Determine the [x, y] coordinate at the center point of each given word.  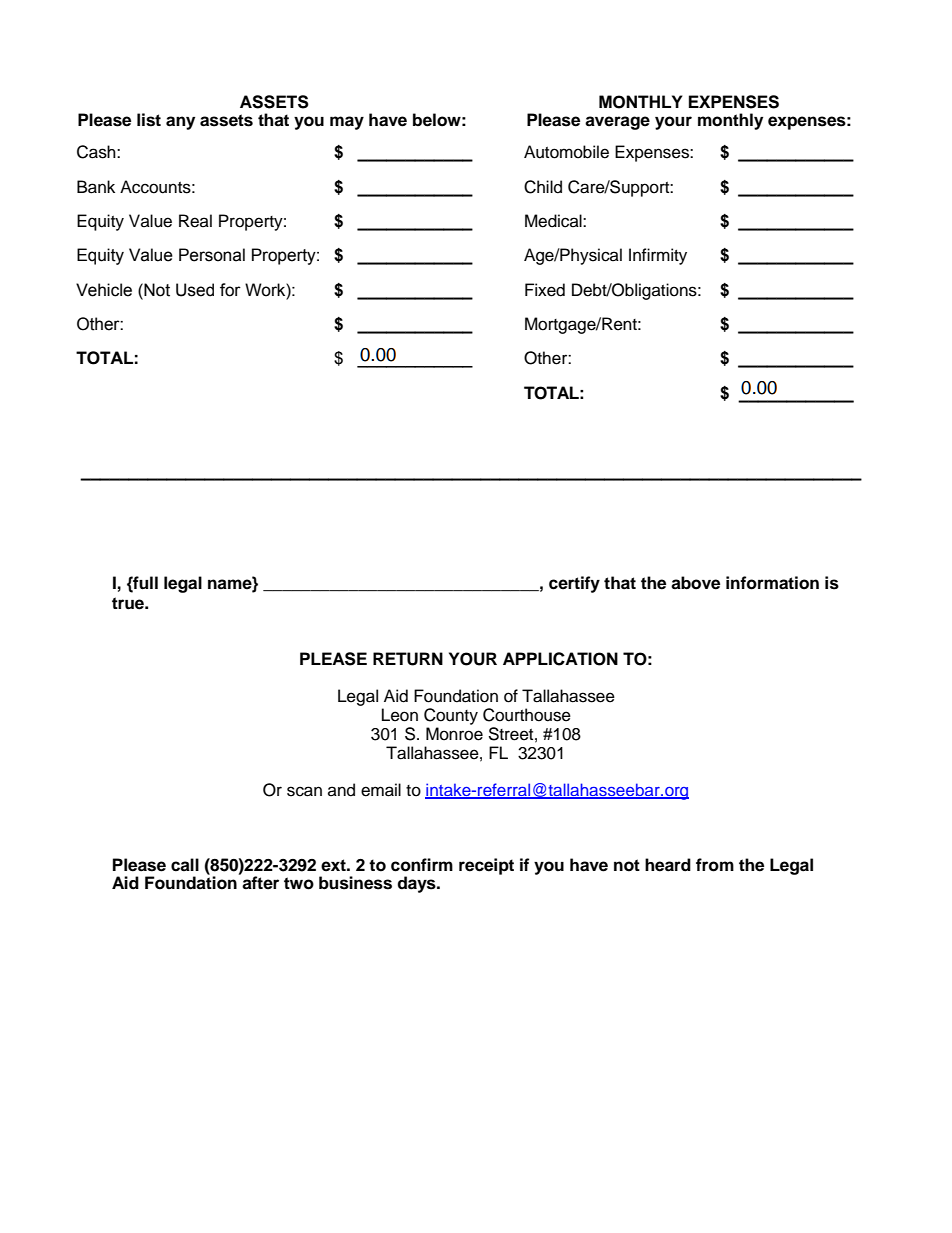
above [695, 583]
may [347, 123]
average [617, 123]
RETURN [408, 659]
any [180, 123]
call [185, 865]
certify [574, 584]
